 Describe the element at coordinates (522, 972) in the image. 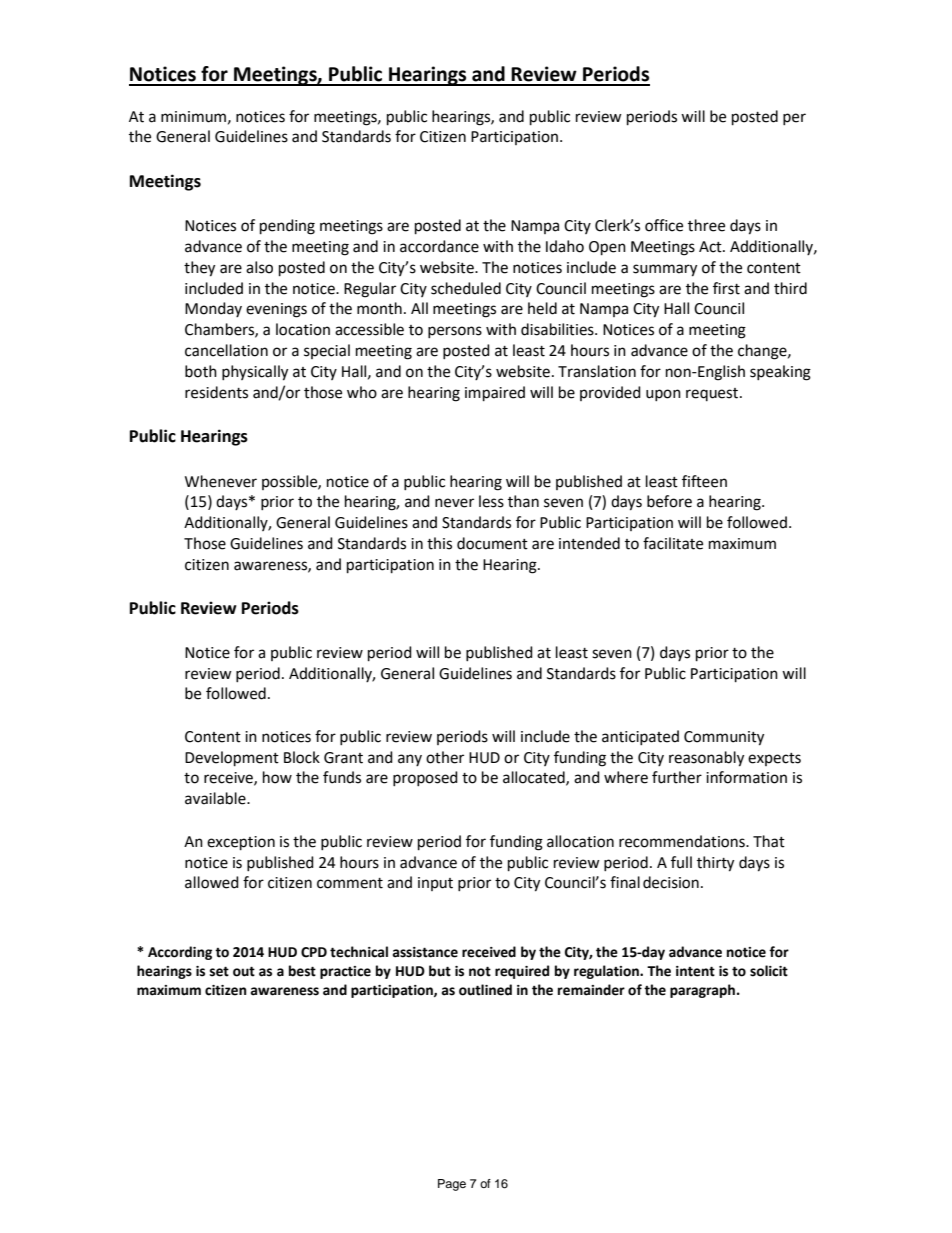

I see `required` at that location.
